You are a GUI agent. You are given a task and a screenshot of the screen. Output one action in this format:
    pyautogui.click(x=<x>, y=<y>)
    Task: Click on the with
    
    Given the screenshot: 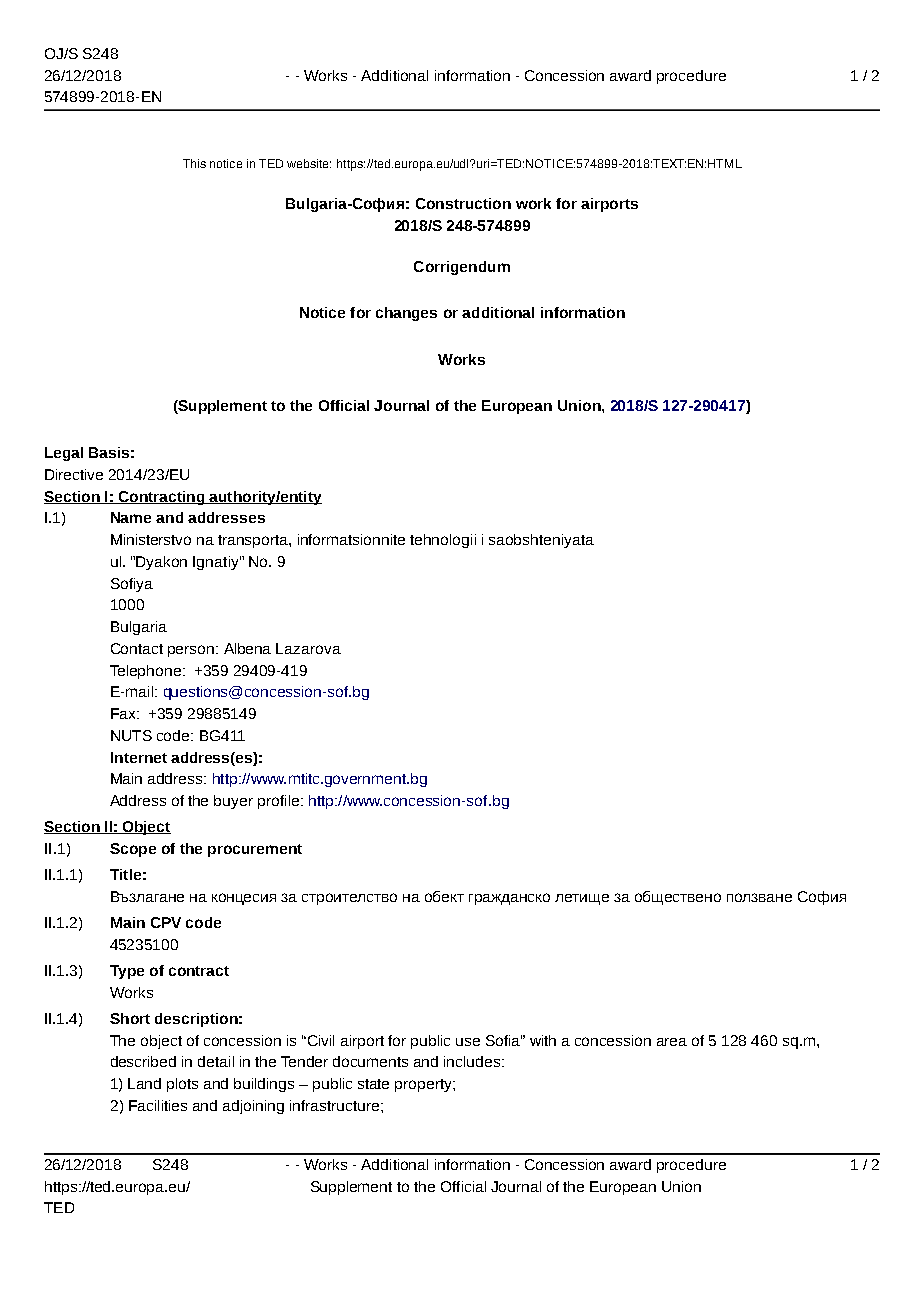 What is the action you would take?
    pyautogui.click(x=543, y=1040)
